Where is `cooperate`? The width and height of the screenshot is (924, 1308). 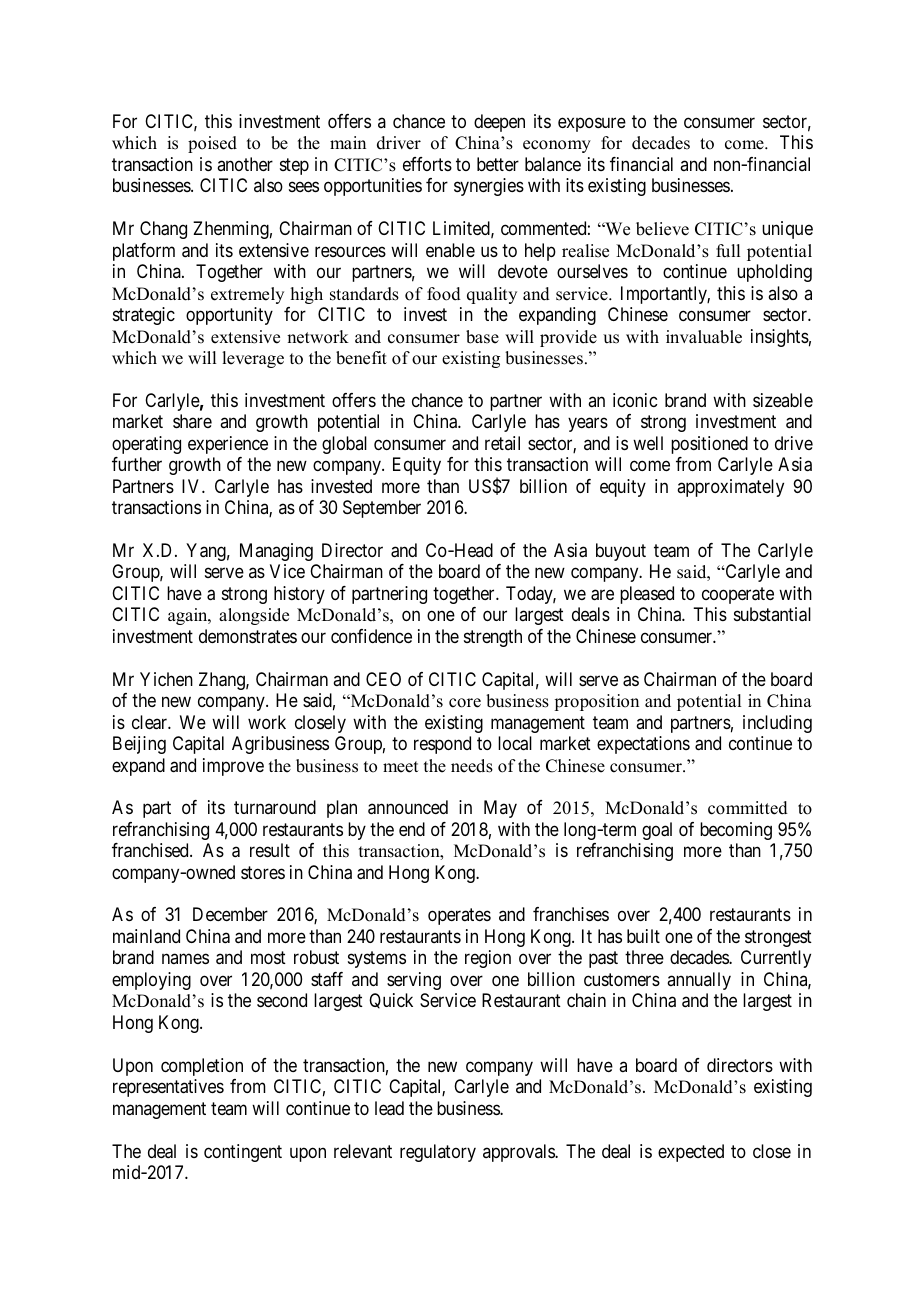
cooperate is located at coordinates (738, 595).
